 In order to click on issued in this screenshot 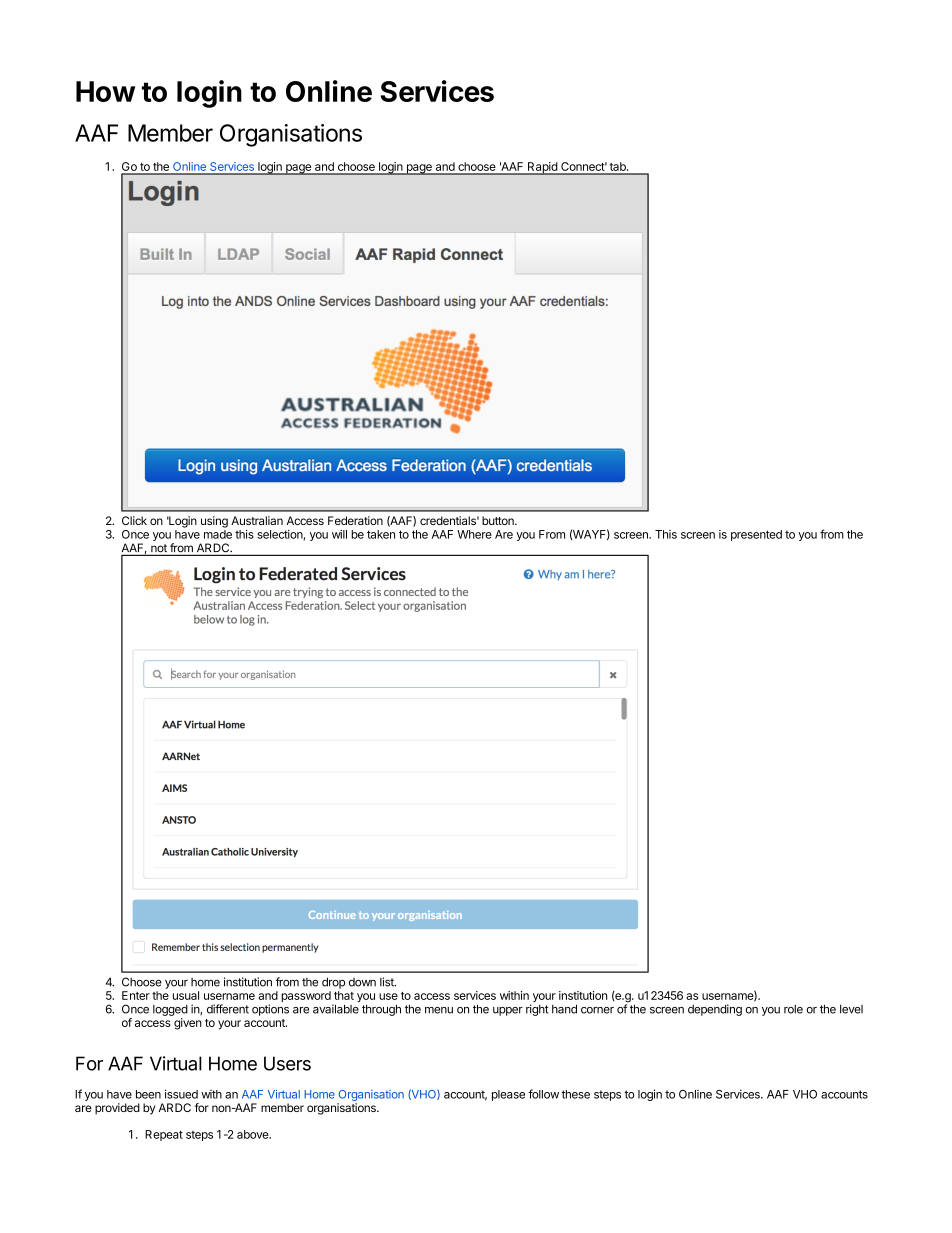, I will do `click(181, 1094)`.
